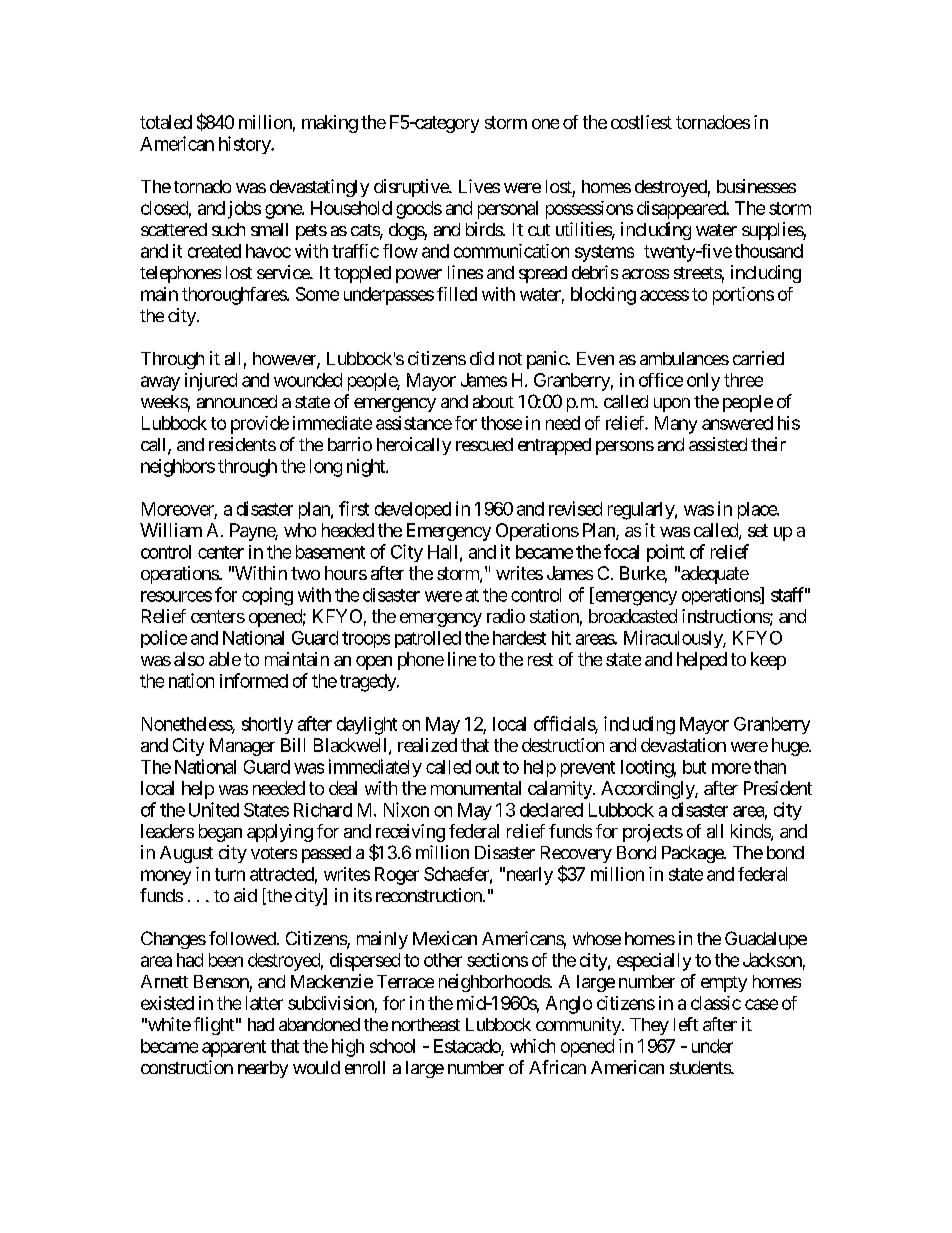  What do you see at coordinates (653, 833) in the screenshot?
I see `projects` at bounding box center [653, 833].
